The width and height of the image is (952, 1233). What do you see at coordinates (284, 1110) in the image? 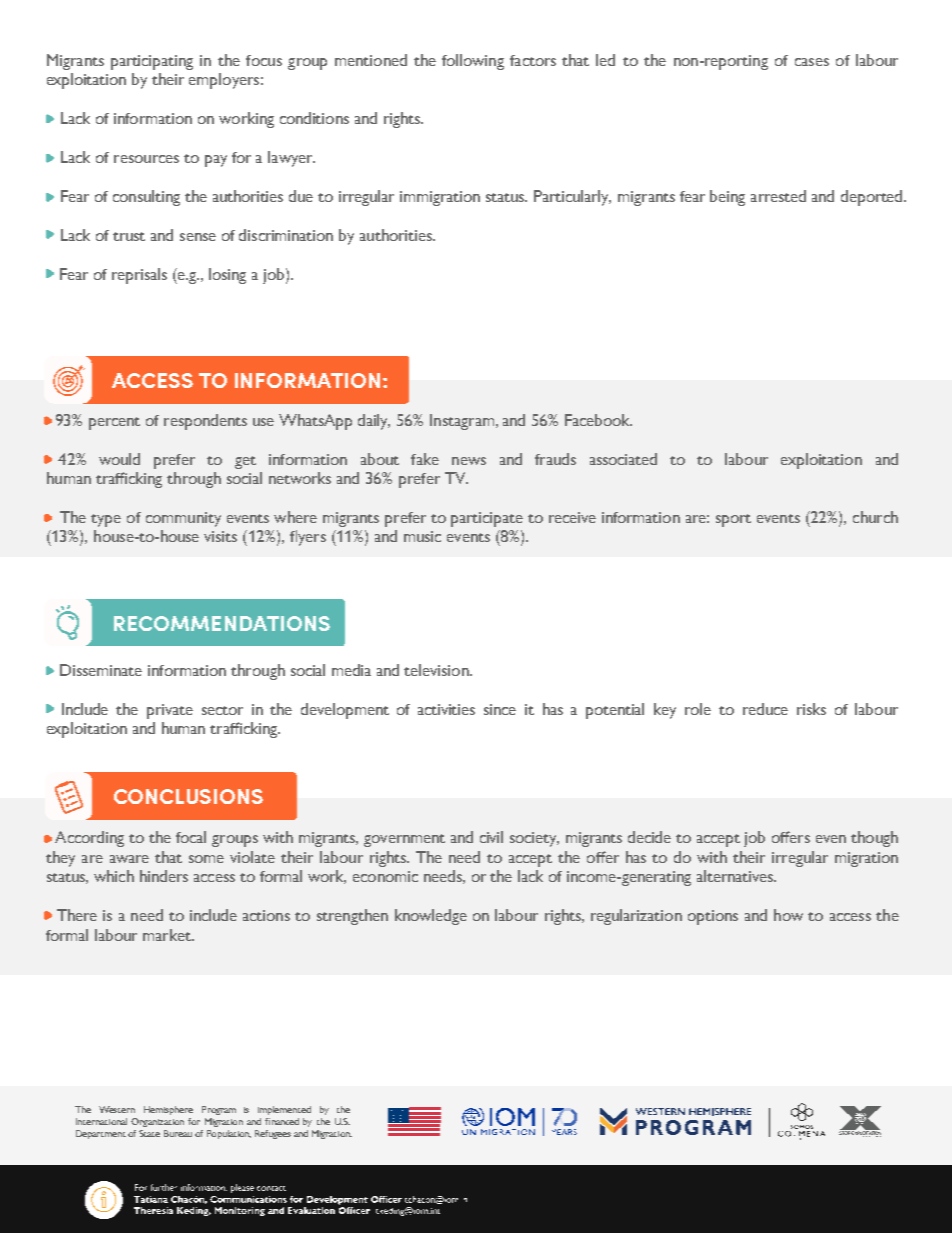
I see `implemented` at bounding box center [284, 1110].
